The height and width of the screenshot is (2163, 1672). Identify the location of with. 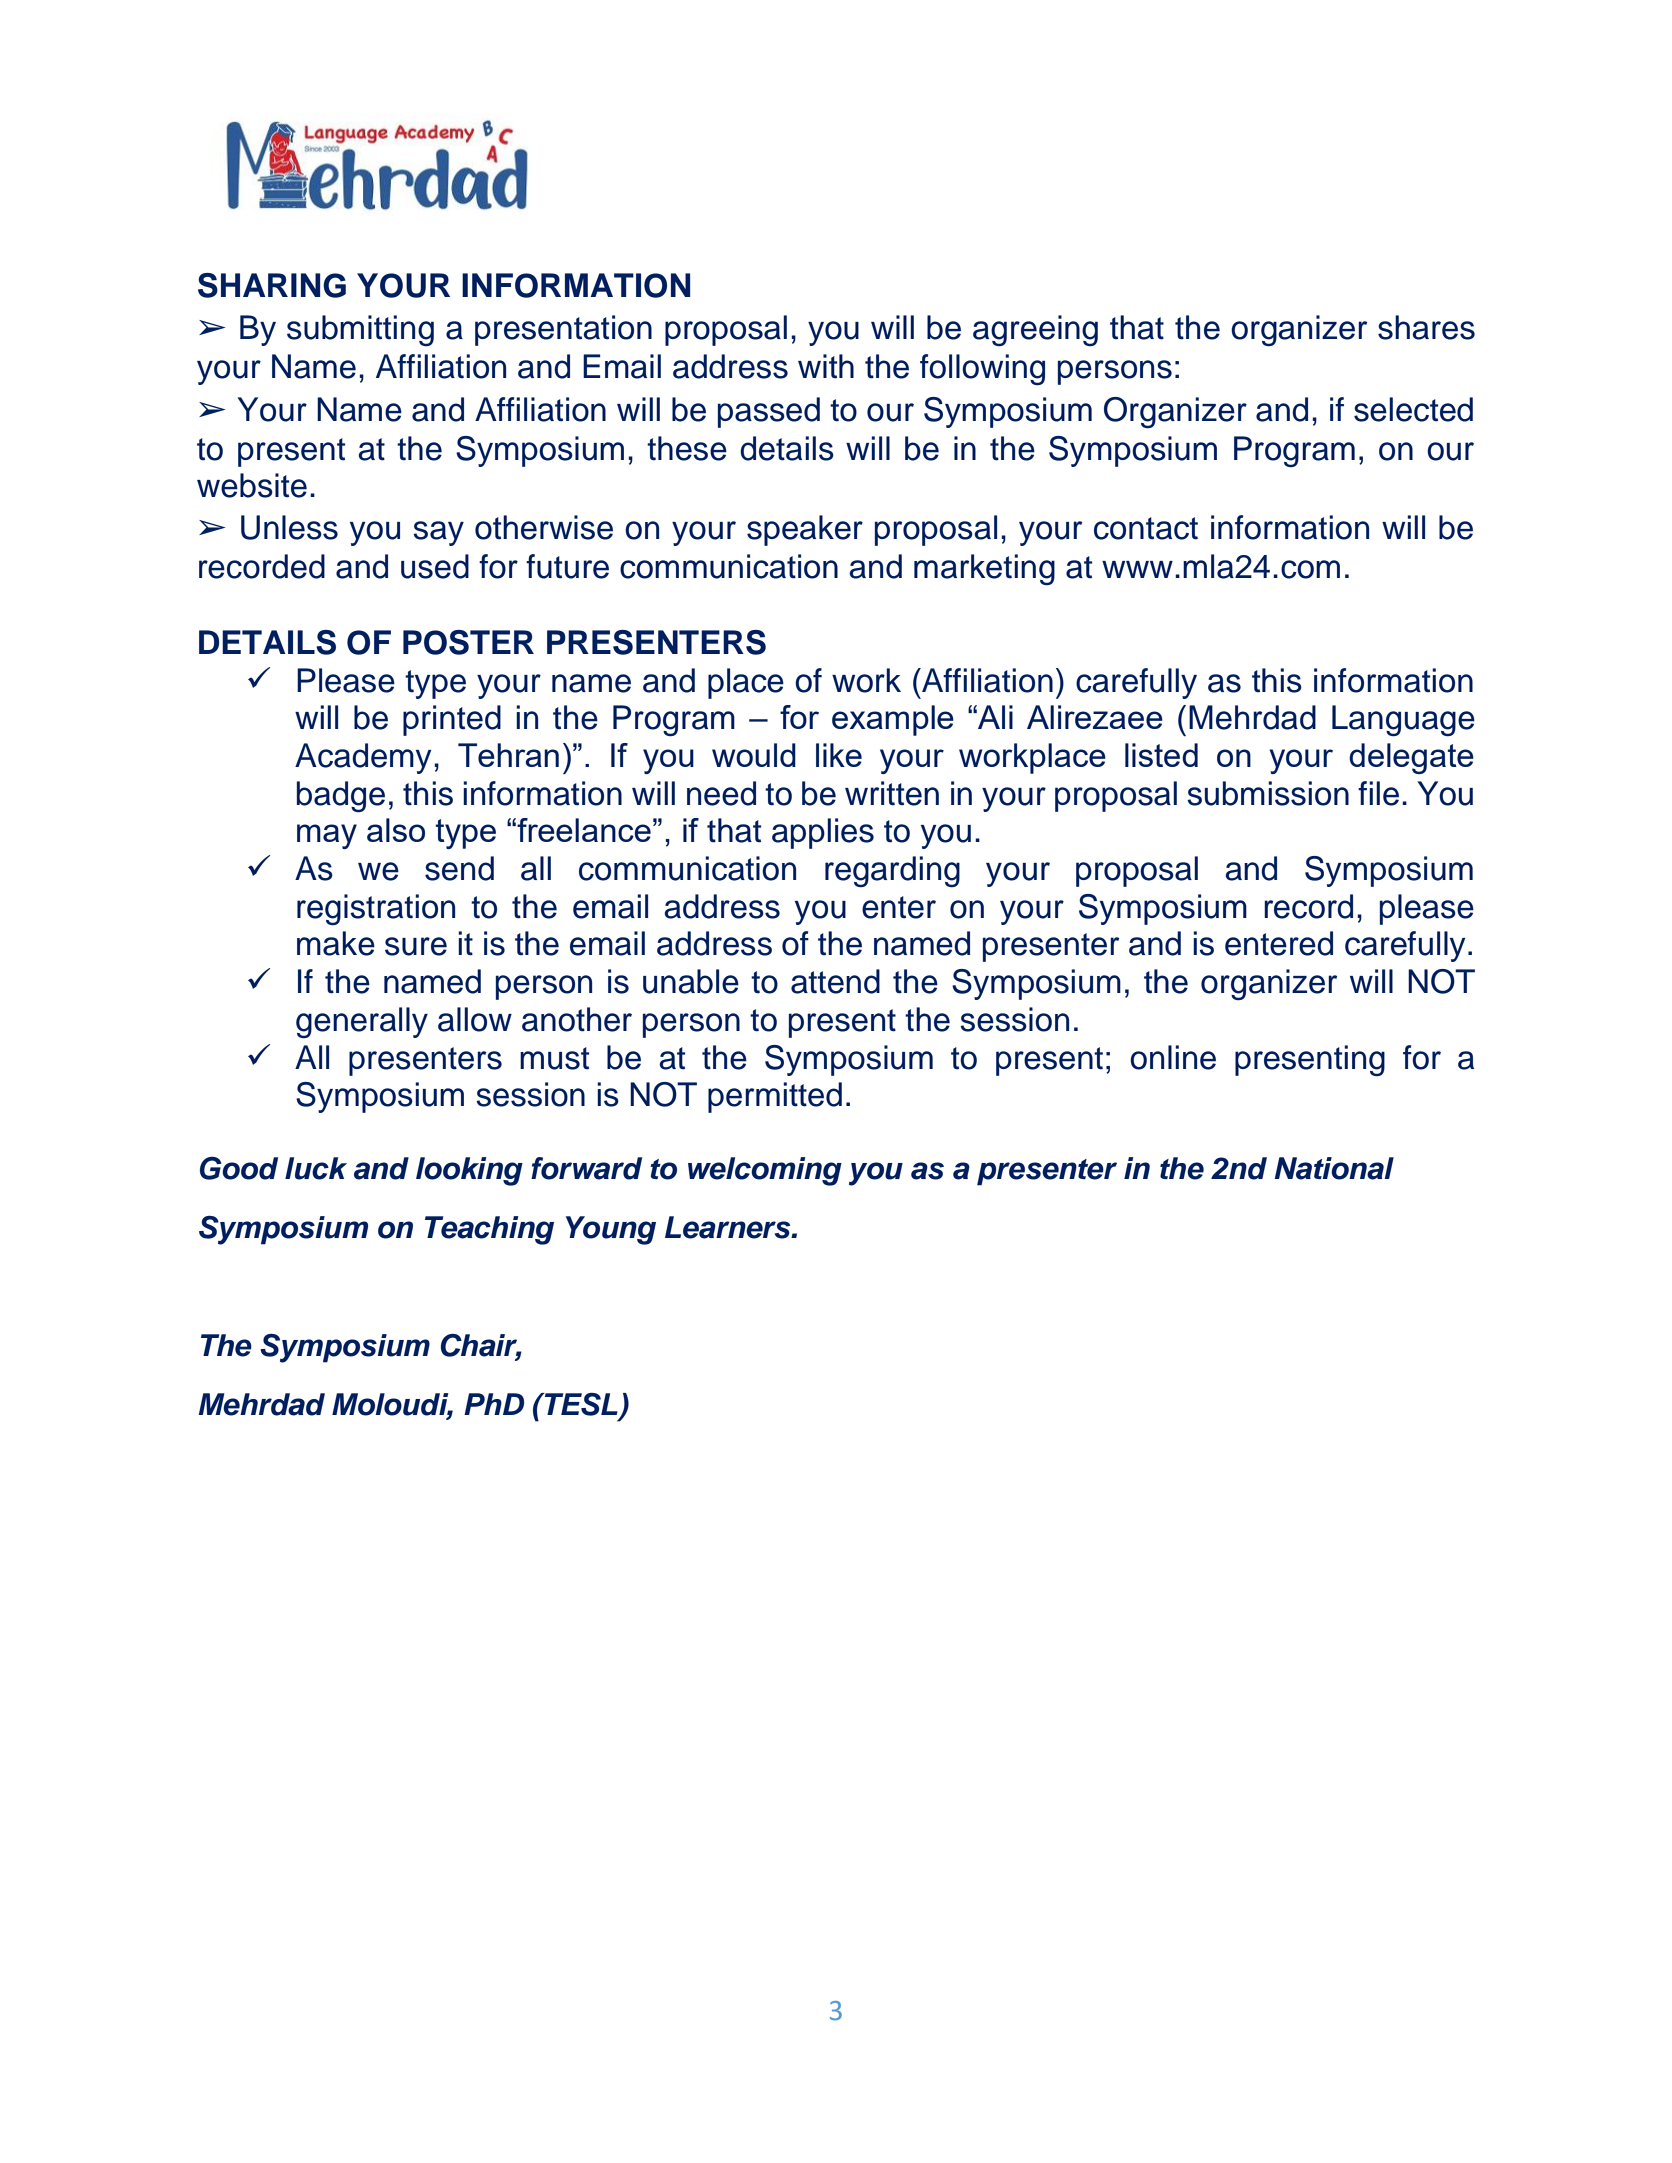
(826, 366).
